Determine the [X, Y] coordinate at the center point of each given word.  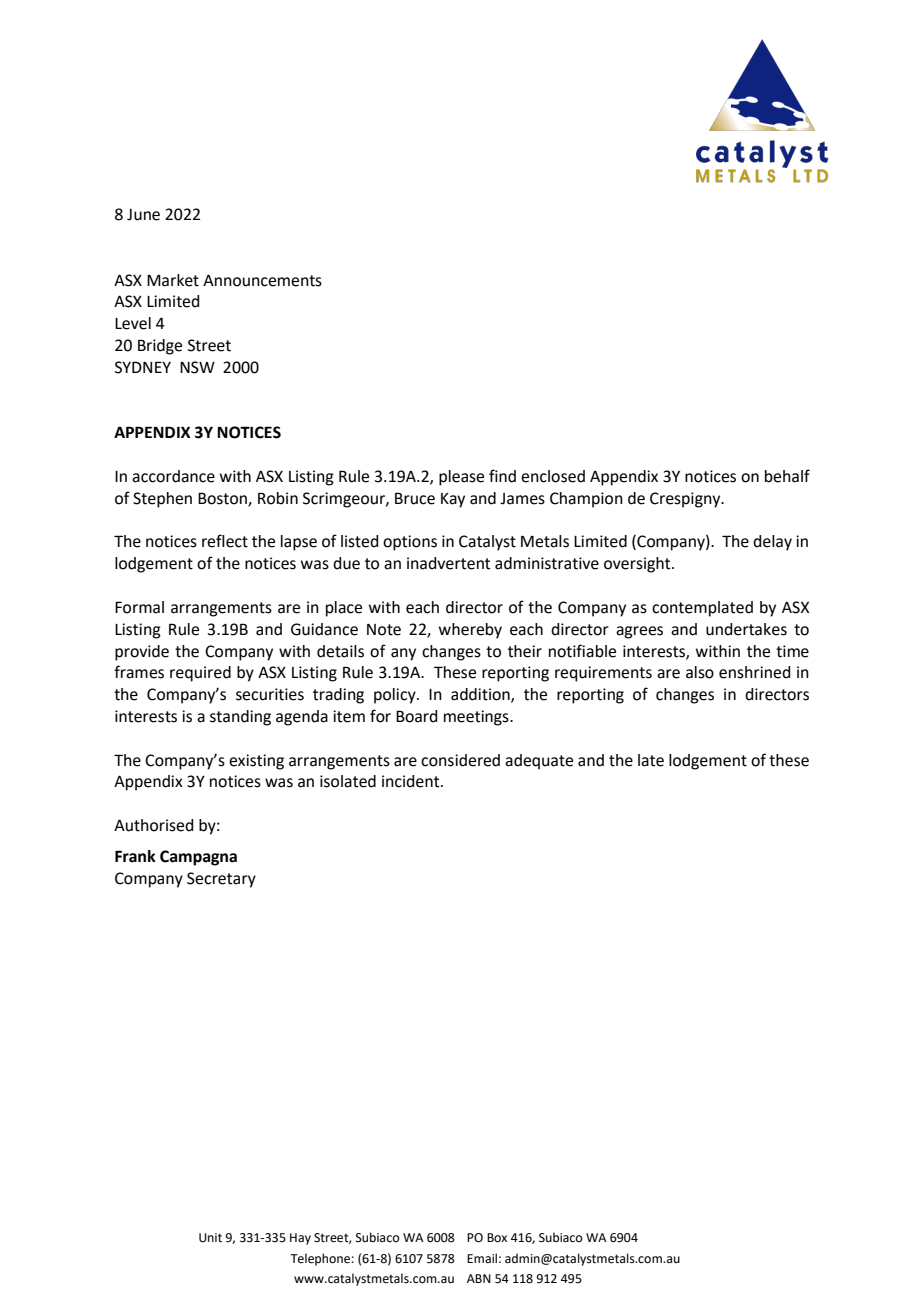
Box [497, 1238]
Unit [210, 1238]
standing [240, 718]
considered [460, 760]
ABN [479, 1278]
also [700, 672]
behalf [787, 476]
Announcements [262, 281]
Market [173, 280]
